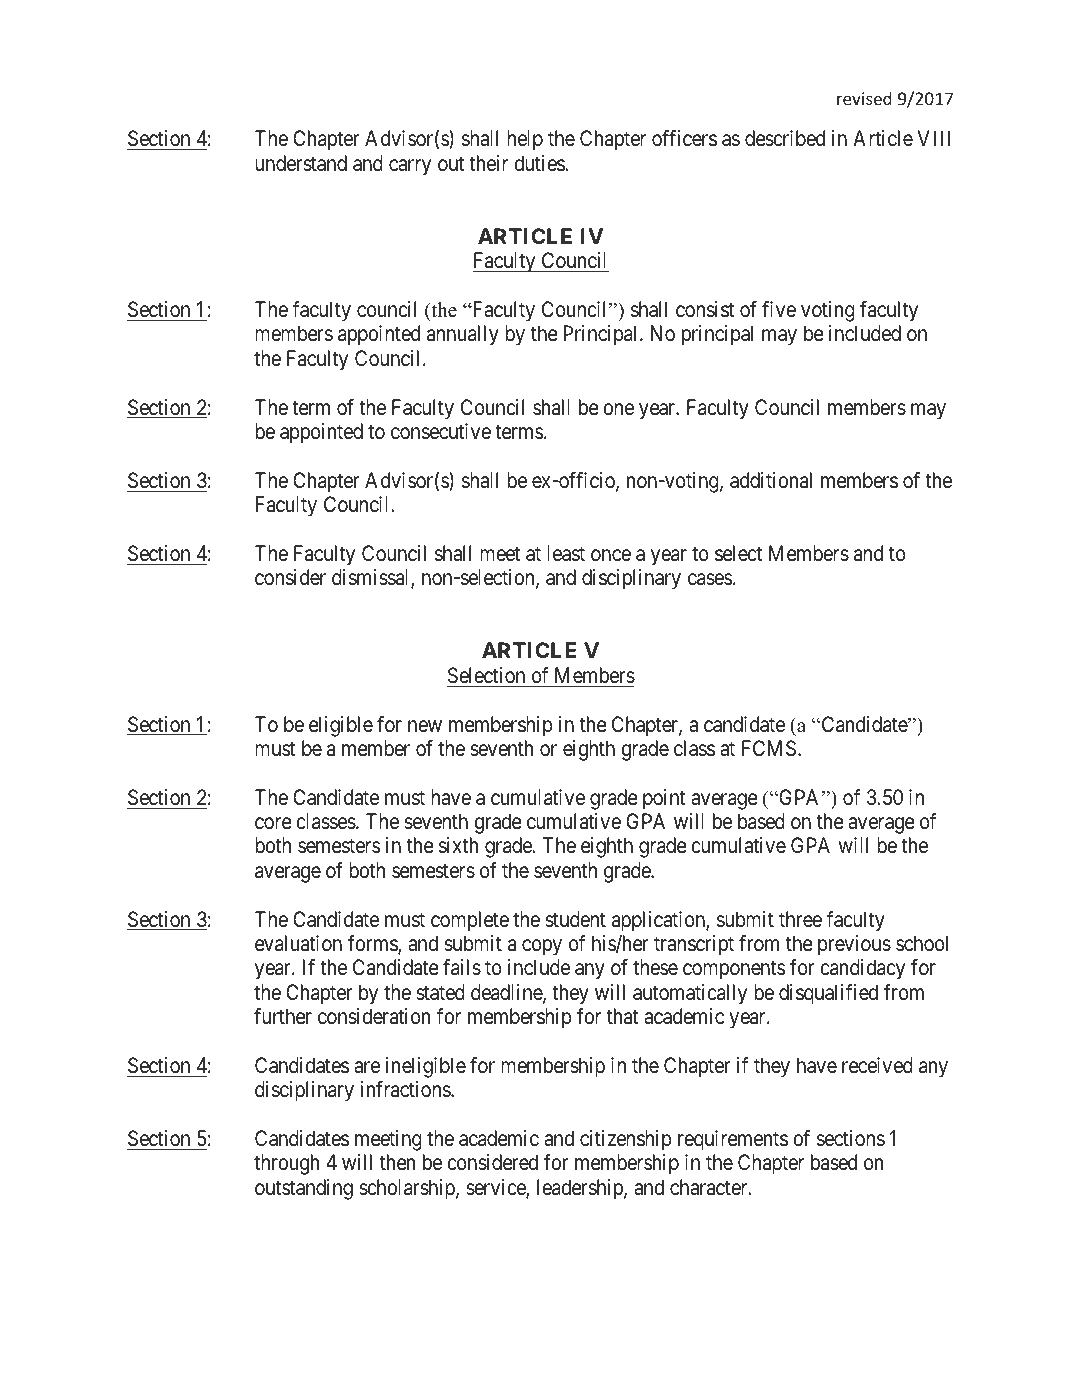  I want to click on new, so click(425, 726).
